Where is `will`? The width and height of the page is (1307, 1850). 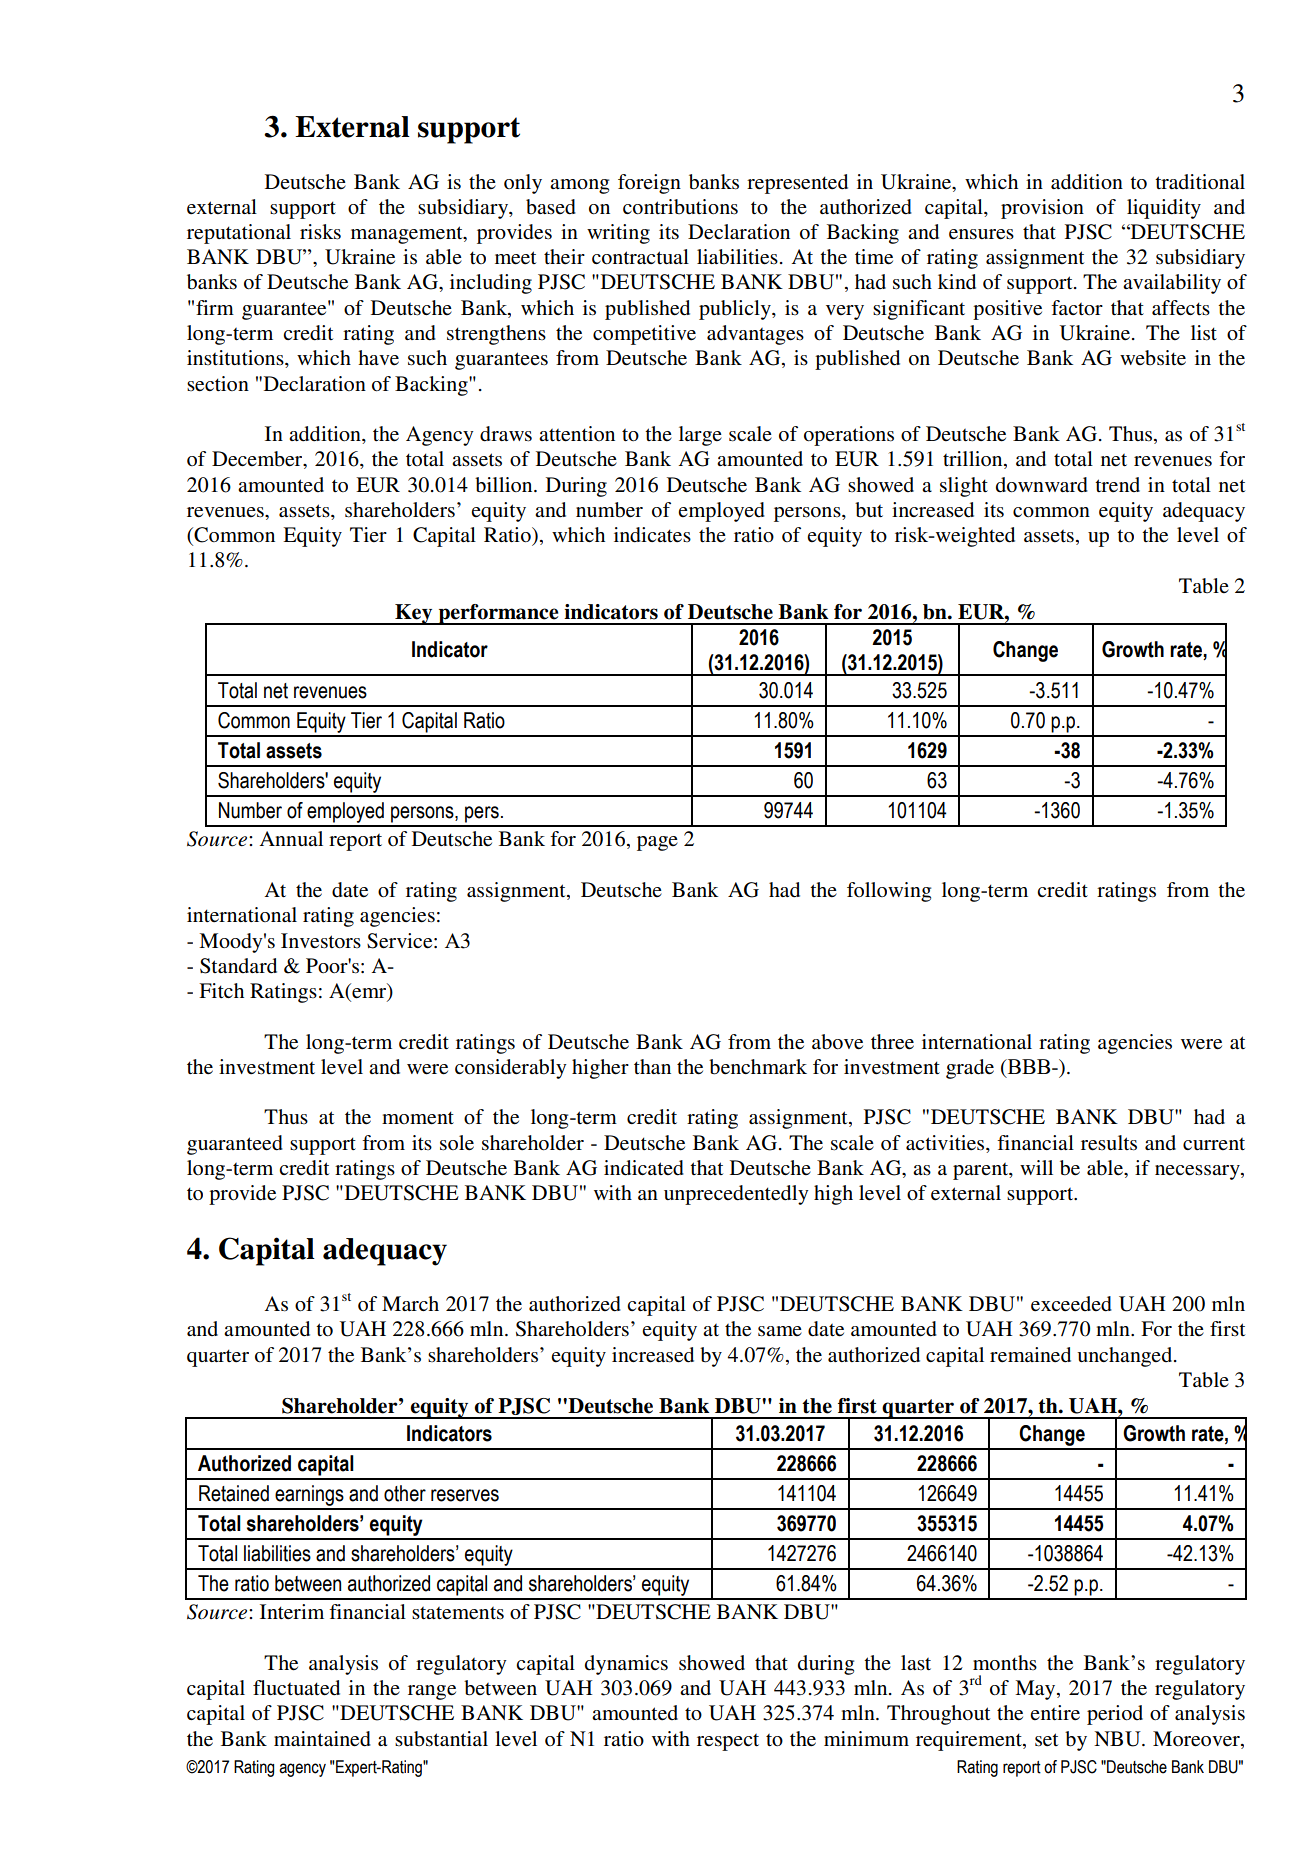
will is located at coordinates (1036, 1167).
